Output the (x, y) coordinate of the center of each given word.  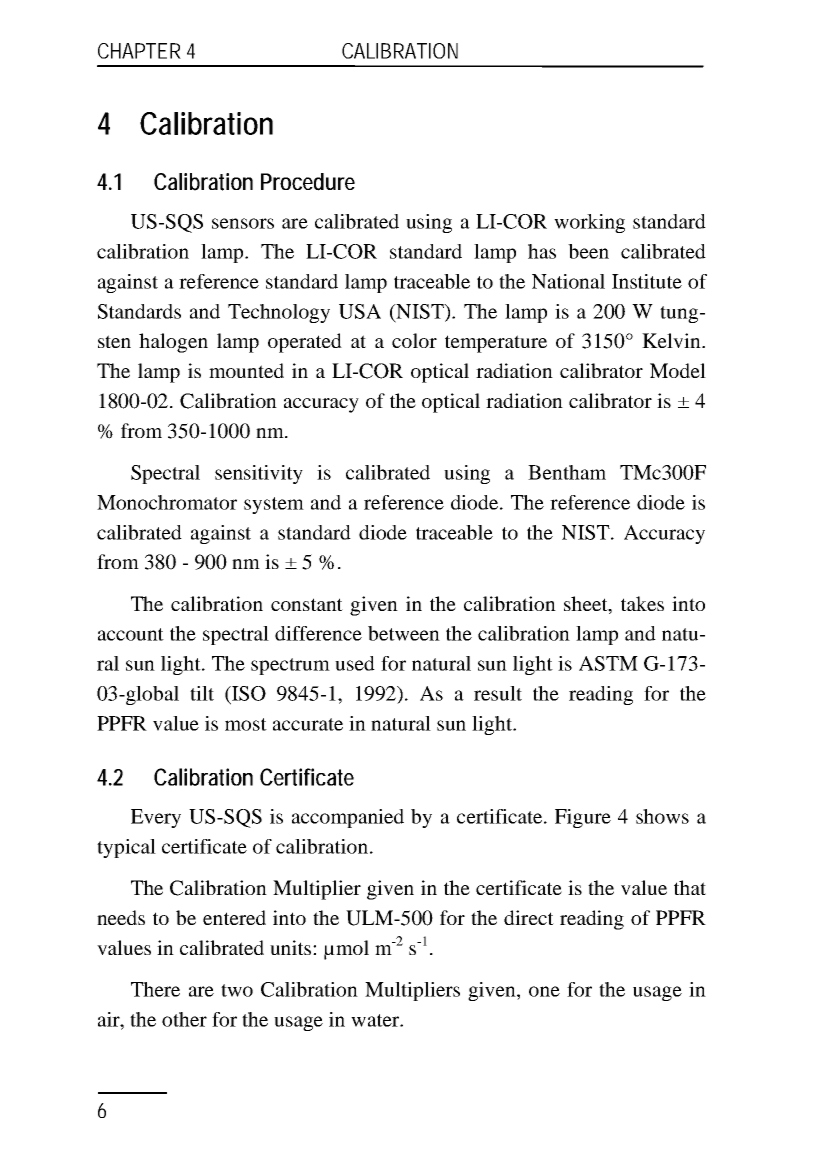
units (292, 947)
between (404, 633)
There (155, 989)
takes (642, 603)
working (589, 223)
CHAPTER (139, 51)
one (544, 991)
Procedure (308, 182)
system (274, 505)
